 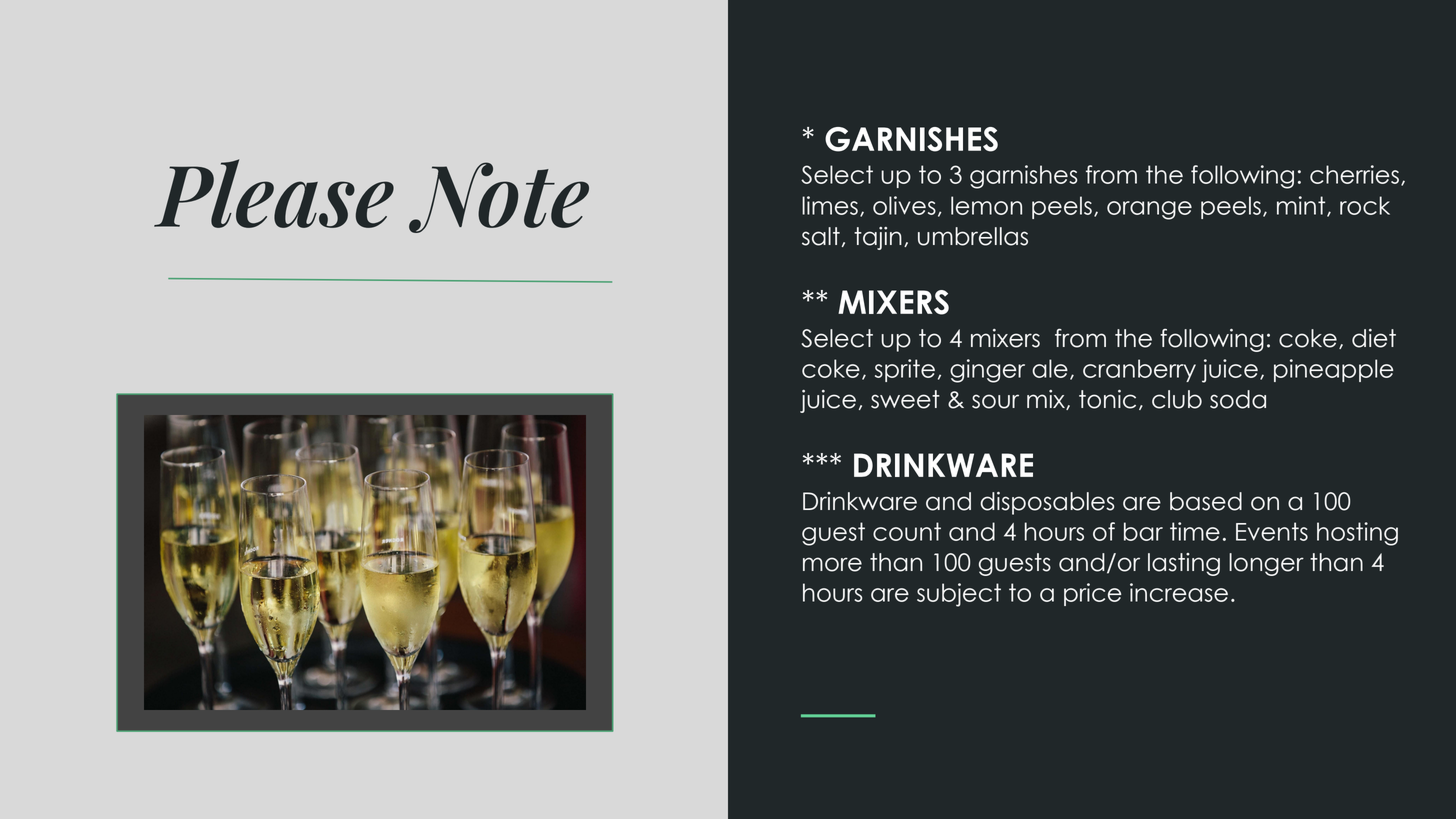 What do you see at coordinates (1238, 399) in the image?
I see `soda` at bounding box center [1238, 399].
